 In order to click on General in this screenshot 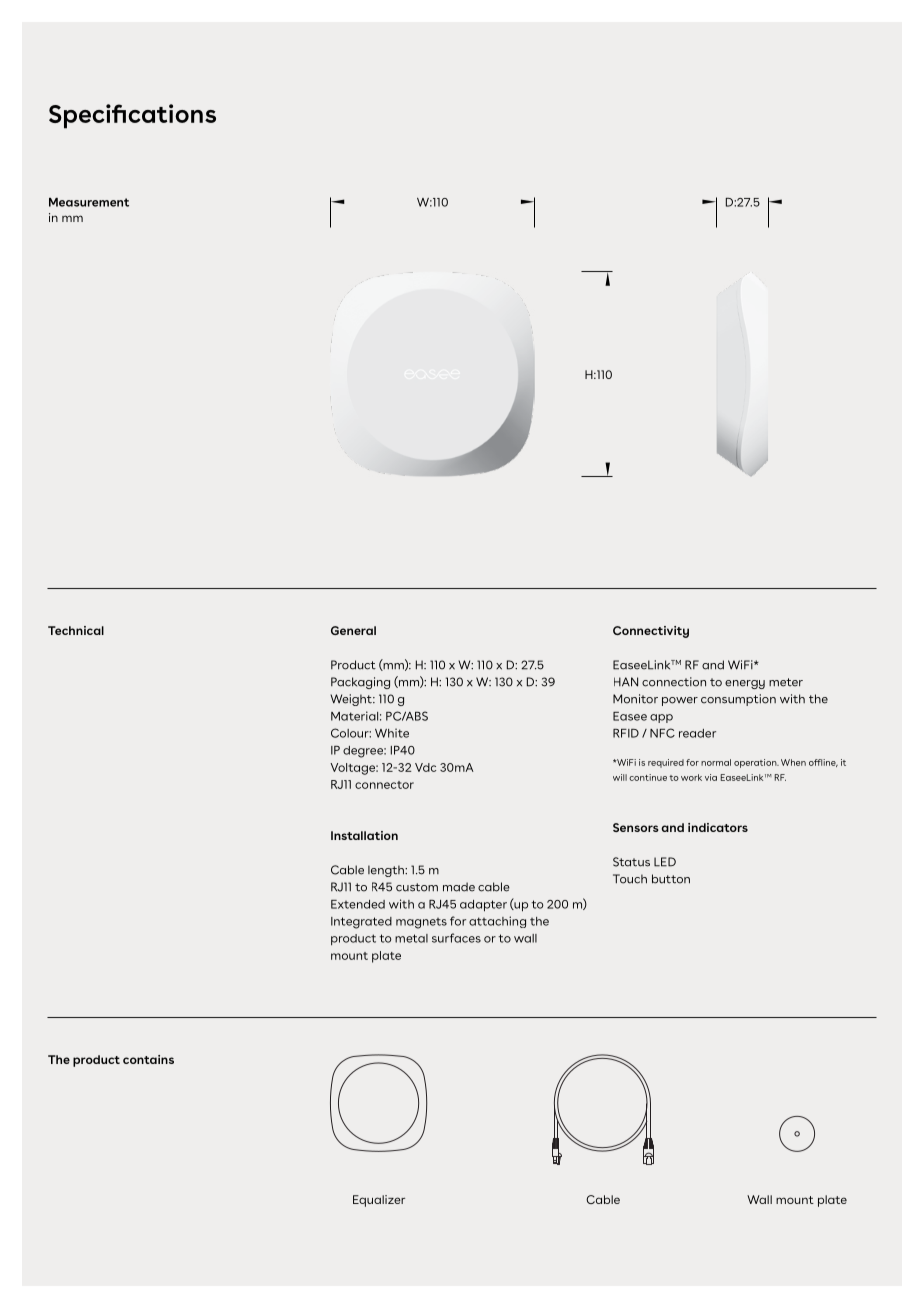, I will do `click(353, 630)`.
